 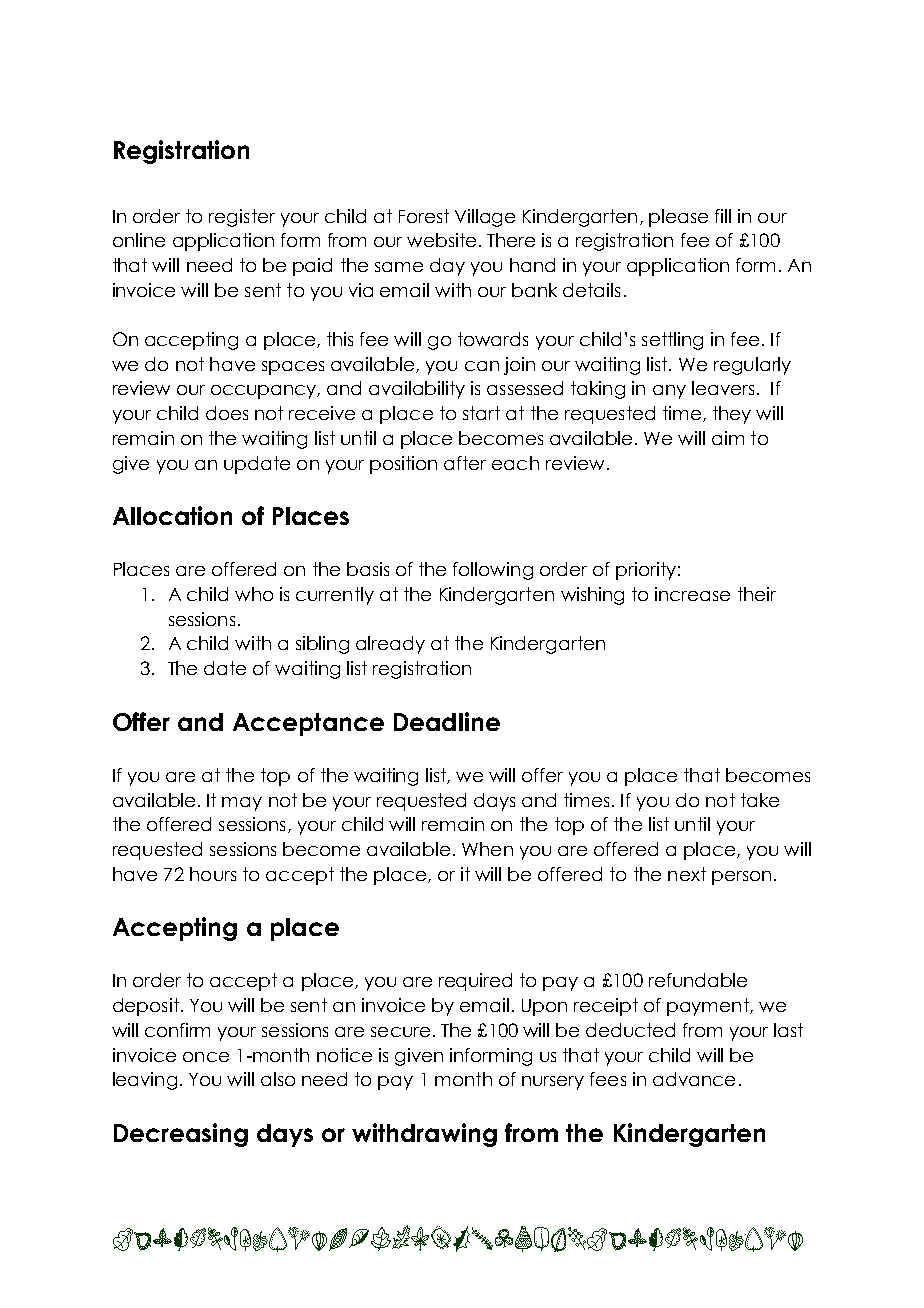 I want to click on website, so click(x=441, y=240).
